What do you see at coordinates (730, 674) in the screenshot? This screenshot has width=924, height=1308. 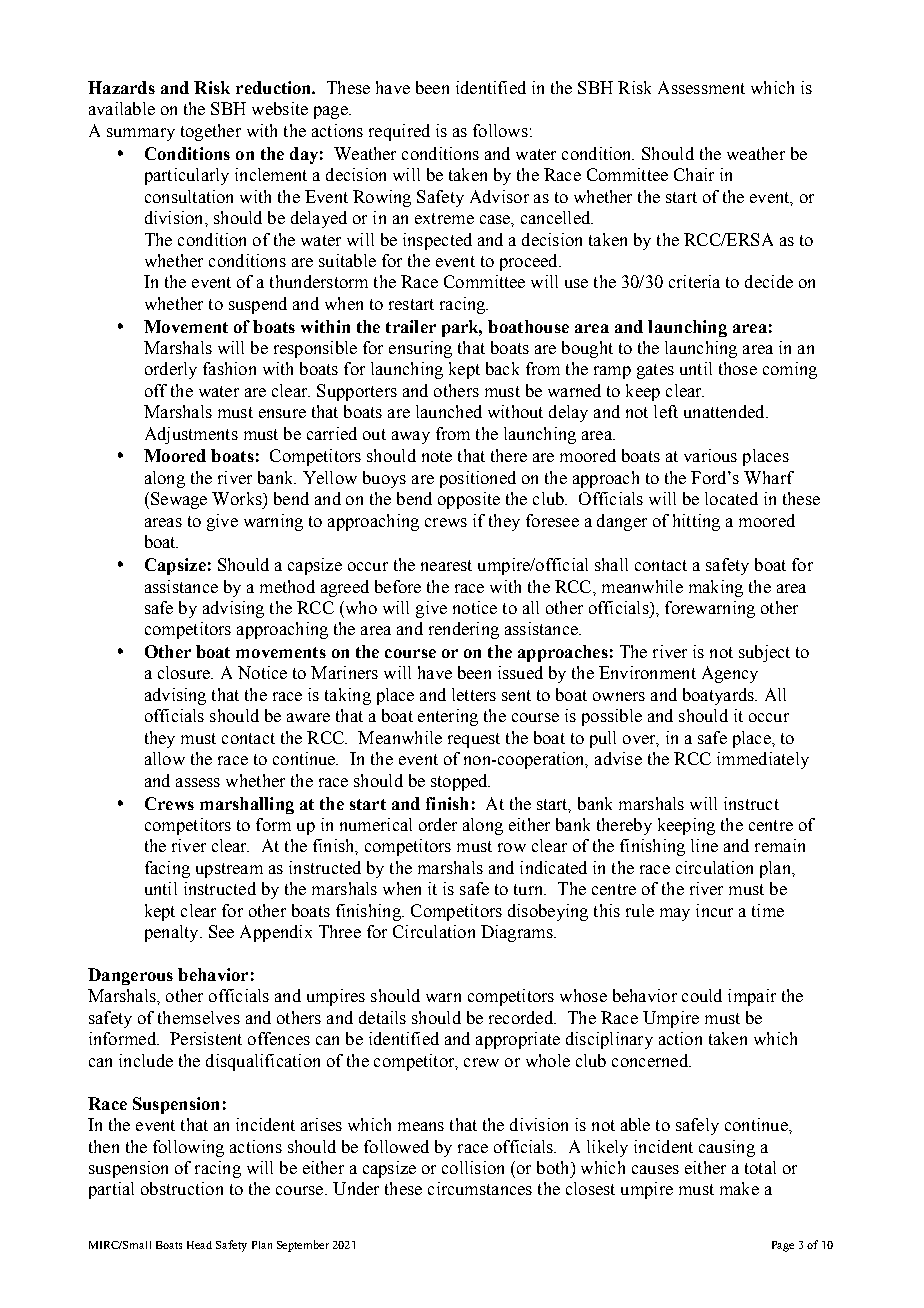 I see `Agency` at bounding box center [730, 674].
